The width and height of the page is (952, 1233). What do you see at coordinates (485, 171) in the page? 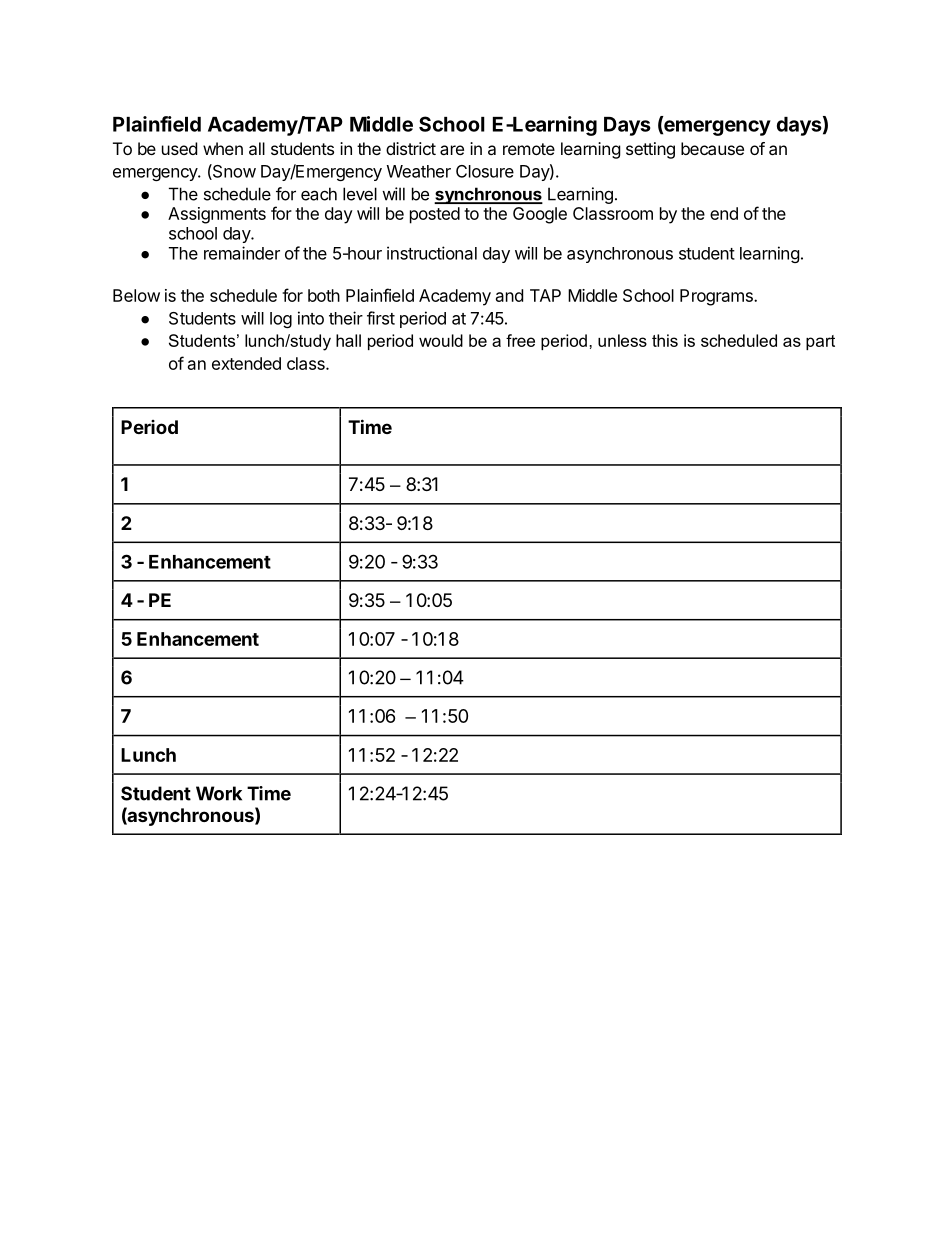
I see `Closure` at bounding box center [485, 171].
